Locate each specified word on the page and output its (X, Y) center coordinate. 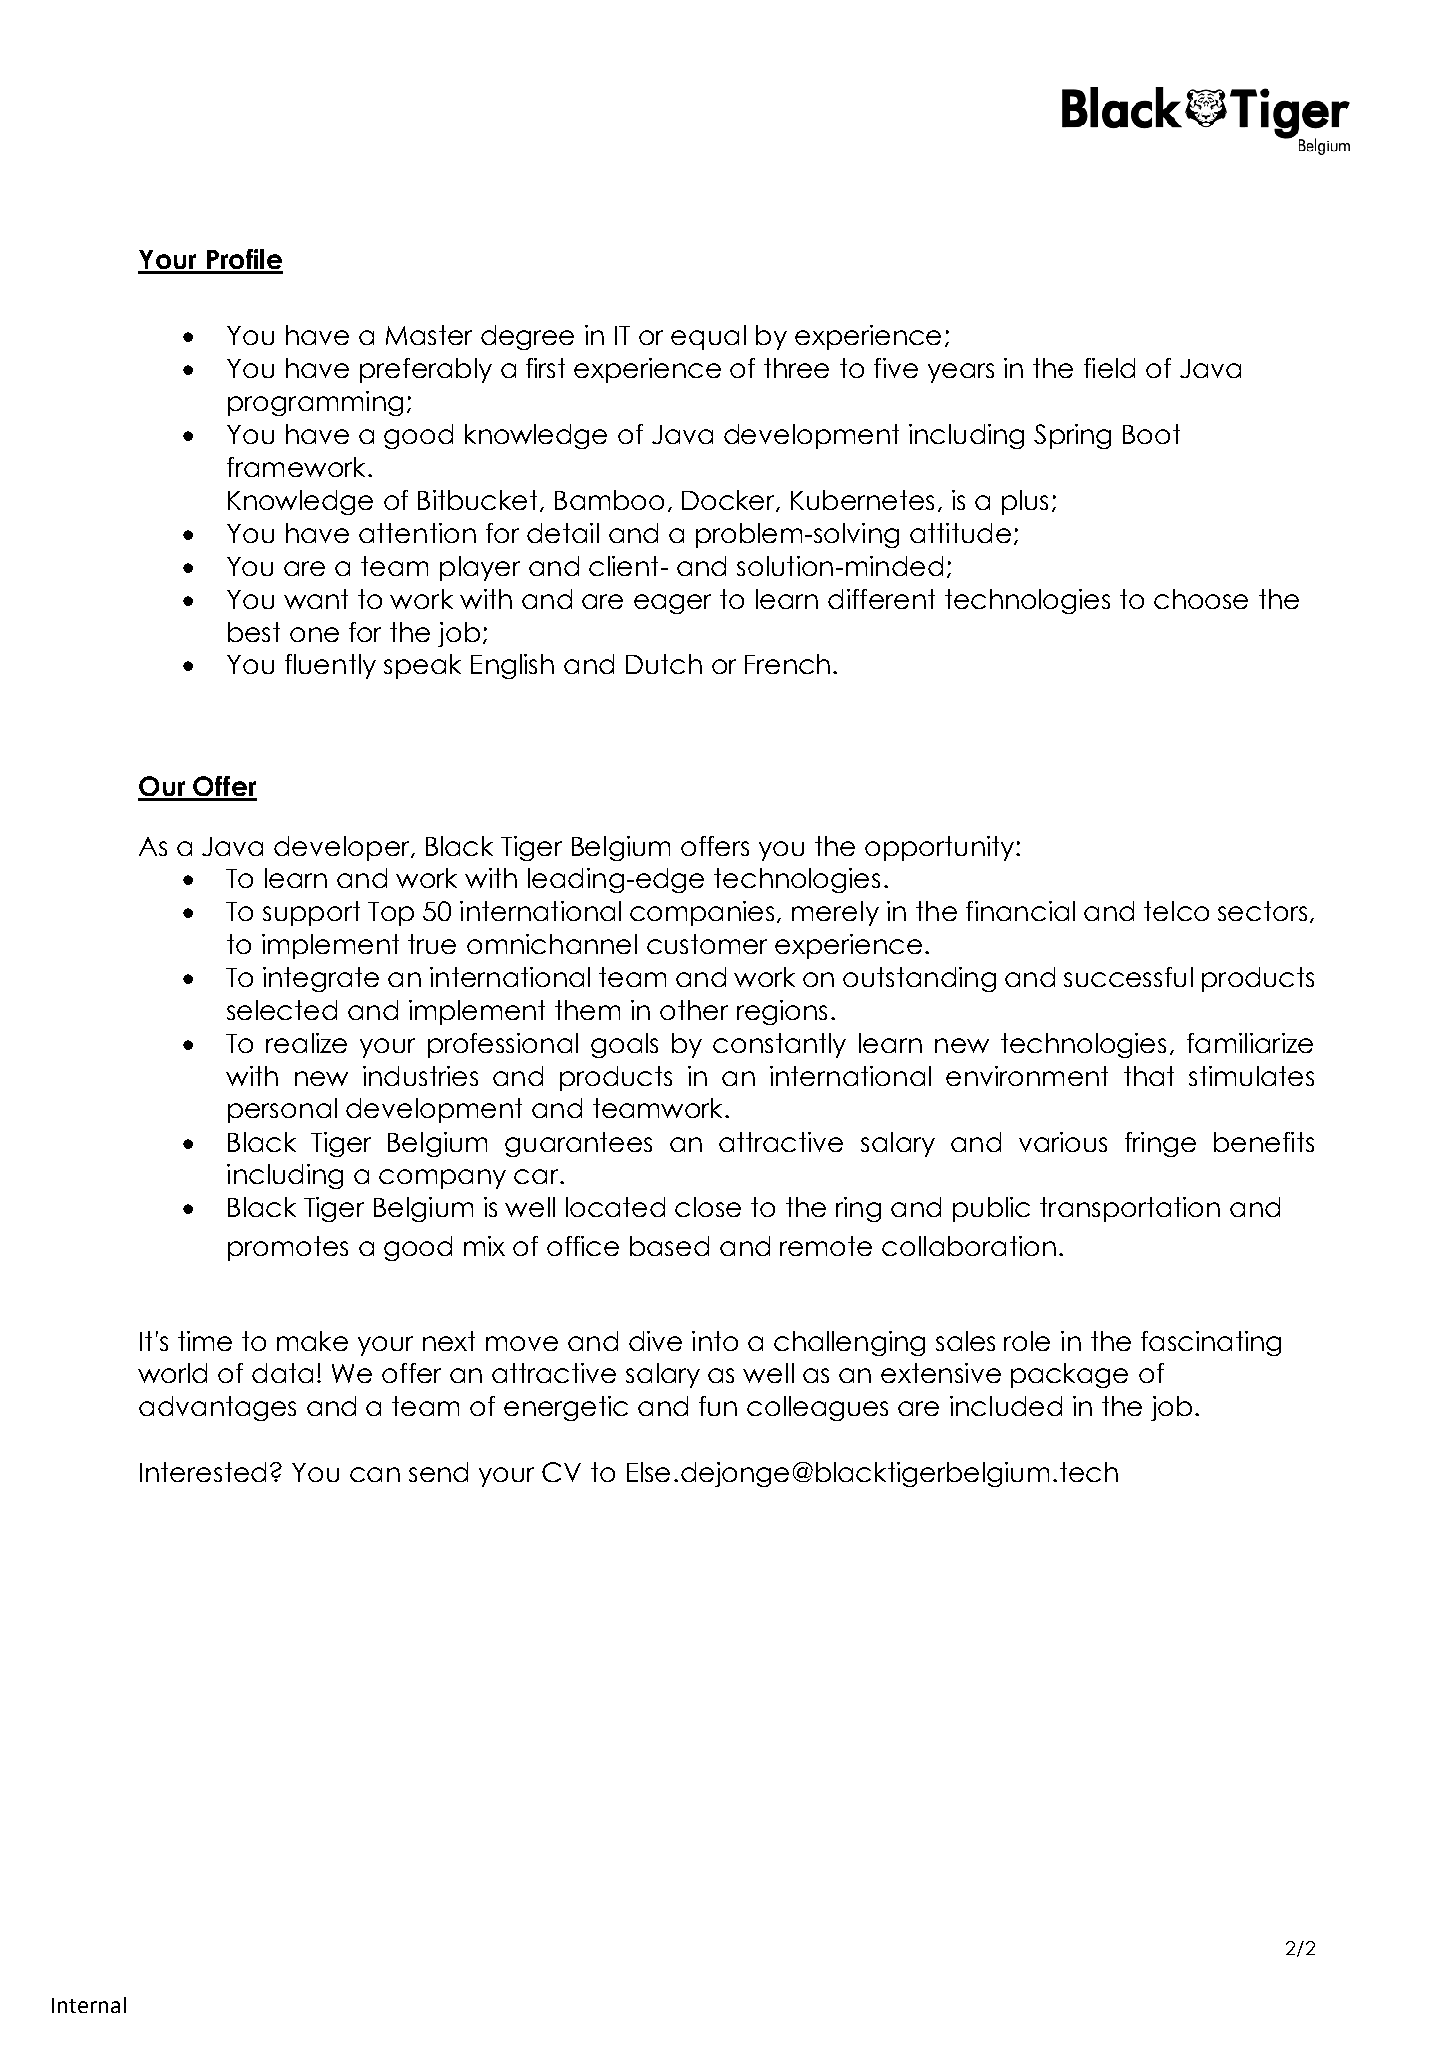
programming (315, 403)
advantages (217, 1408)
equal (708, 337)
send (438, 1472)
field (1109, 368)
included (1006, 1406)
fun (718, 1406)
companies (704, 913)
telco (1176, 911)
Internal (89, 2005)
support (311, 913)
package (1069, 1375)
